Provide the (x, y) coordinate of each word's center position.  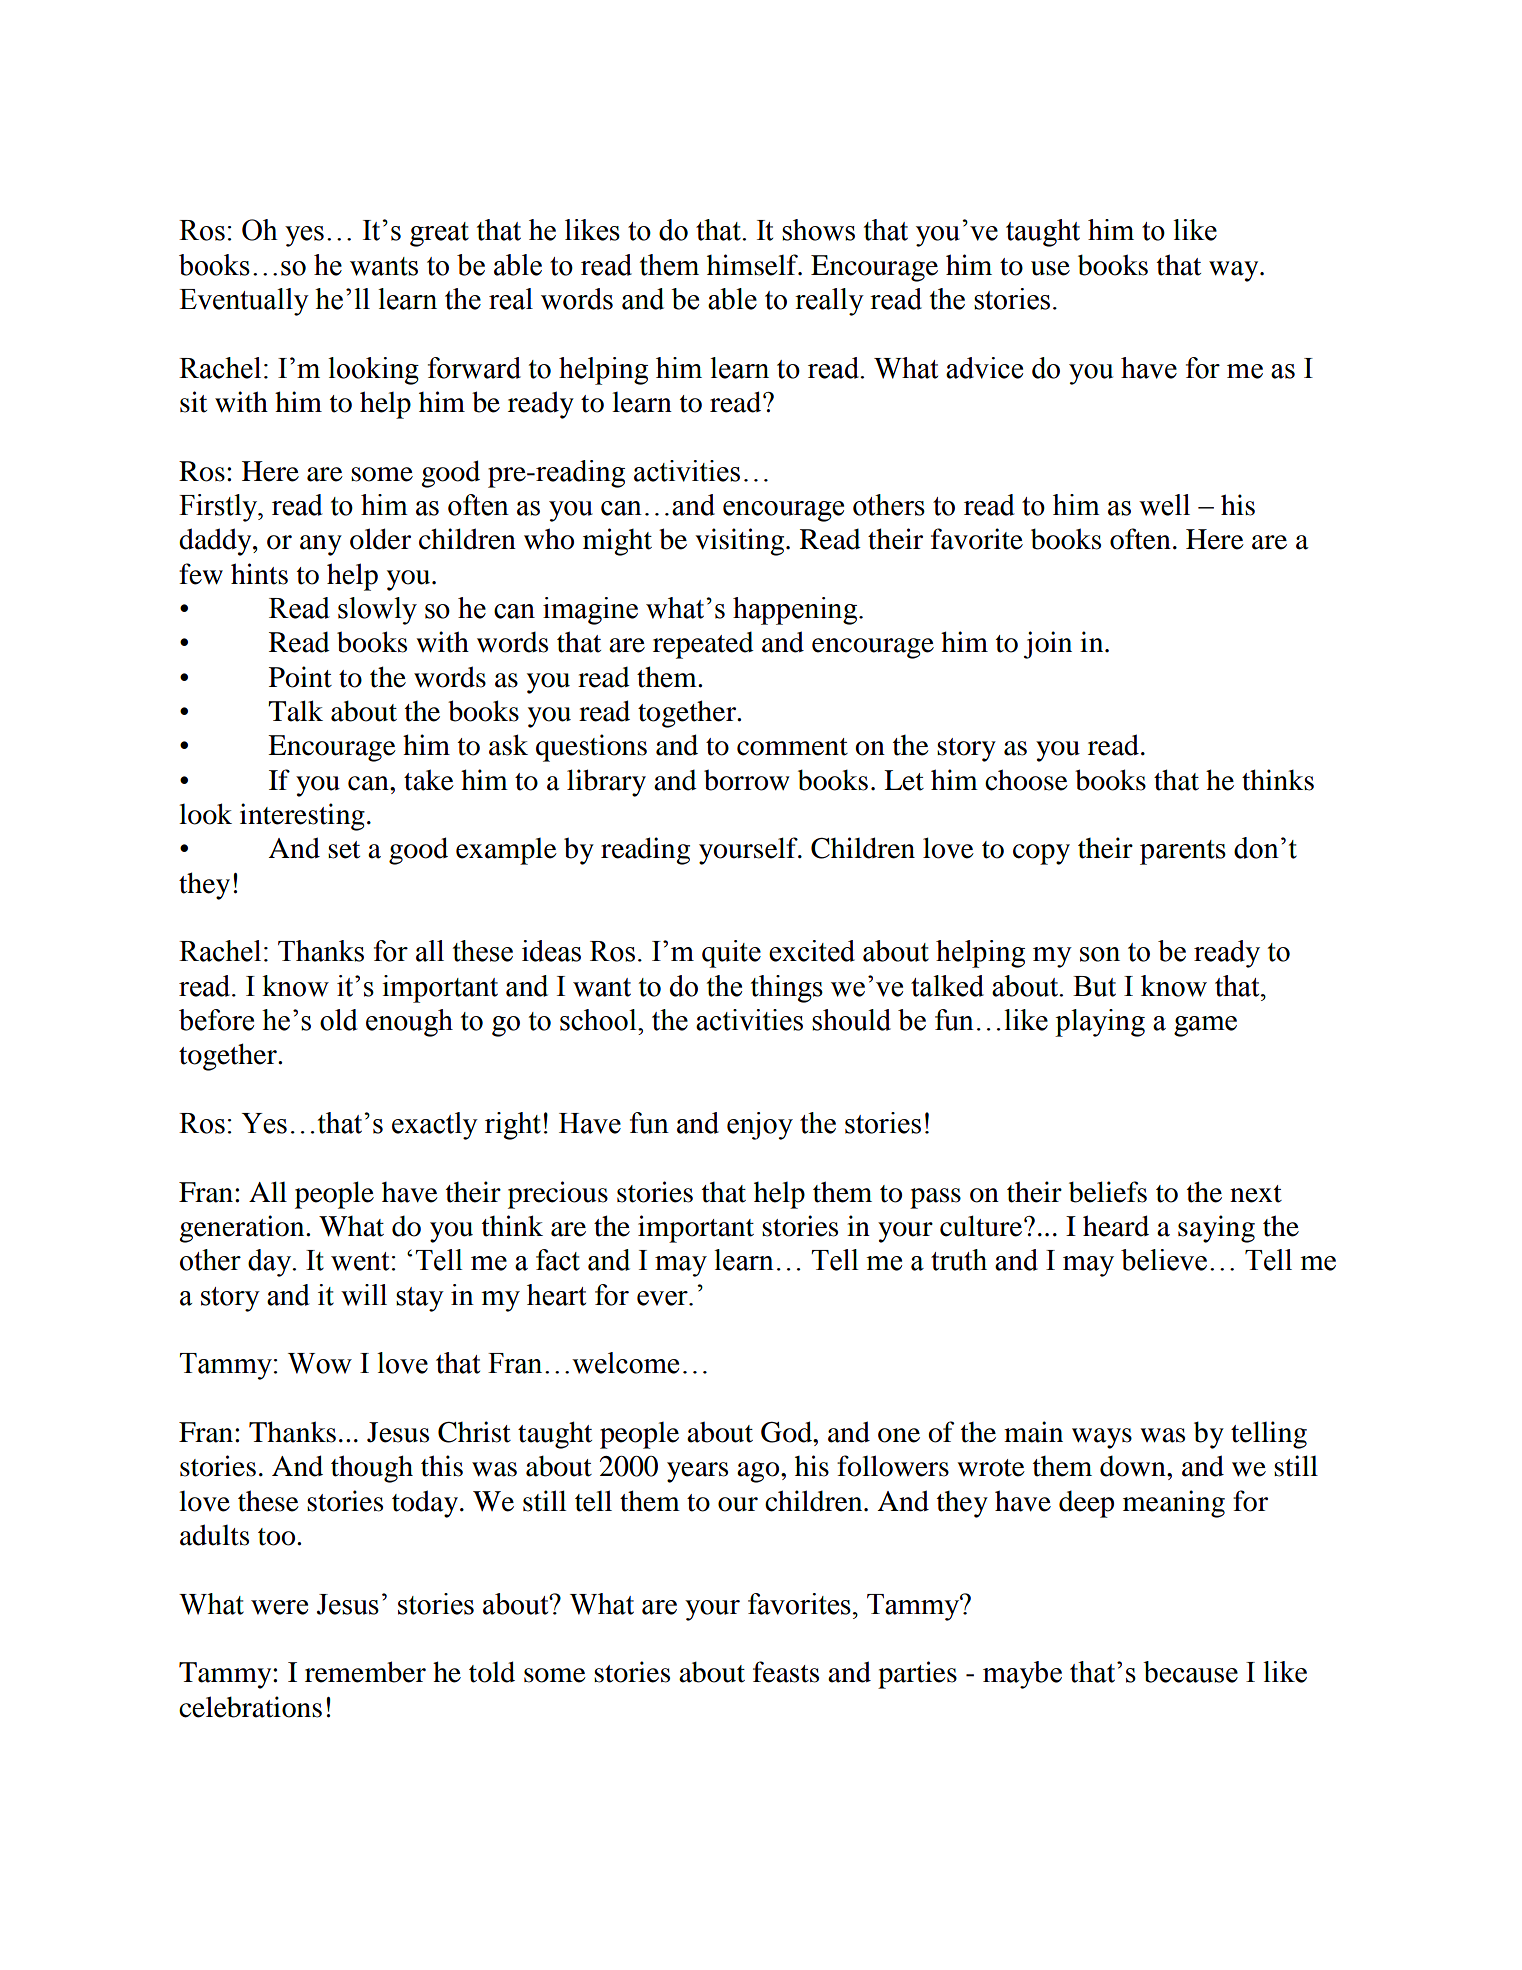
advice (984, 368)
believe (1164, 1260)
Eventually (244, 302)
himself (753, 265)
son (1100, 954)
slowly (377, 611)
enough (409, 1023)
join (1048, 645)
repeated (703, 645)
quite (731, 954)
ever (663, 1298)
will (364, 1295)
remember (365, 1672)
